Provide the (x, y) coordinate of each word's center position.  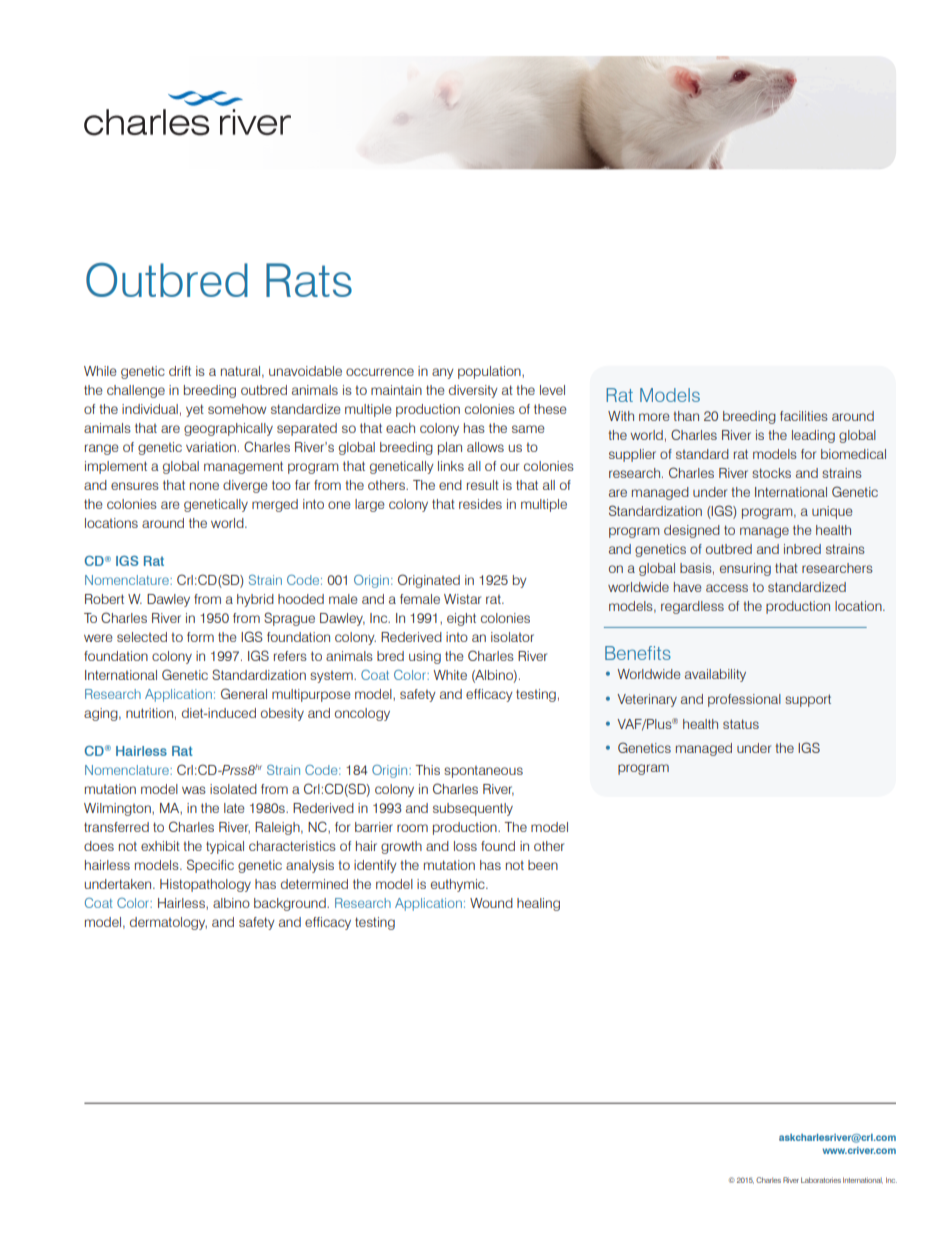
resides (480, 504)
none (204, 486)
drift (180, 371)
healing (538, 904)
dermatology (168, 923)
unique (832, 512)
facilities (804, 416)
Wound (491, 903)
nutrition (149, 713)
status (741, 724)
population (490, 372)
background (291, 904)
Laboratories (821, 1180)
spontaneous (483, 772)
